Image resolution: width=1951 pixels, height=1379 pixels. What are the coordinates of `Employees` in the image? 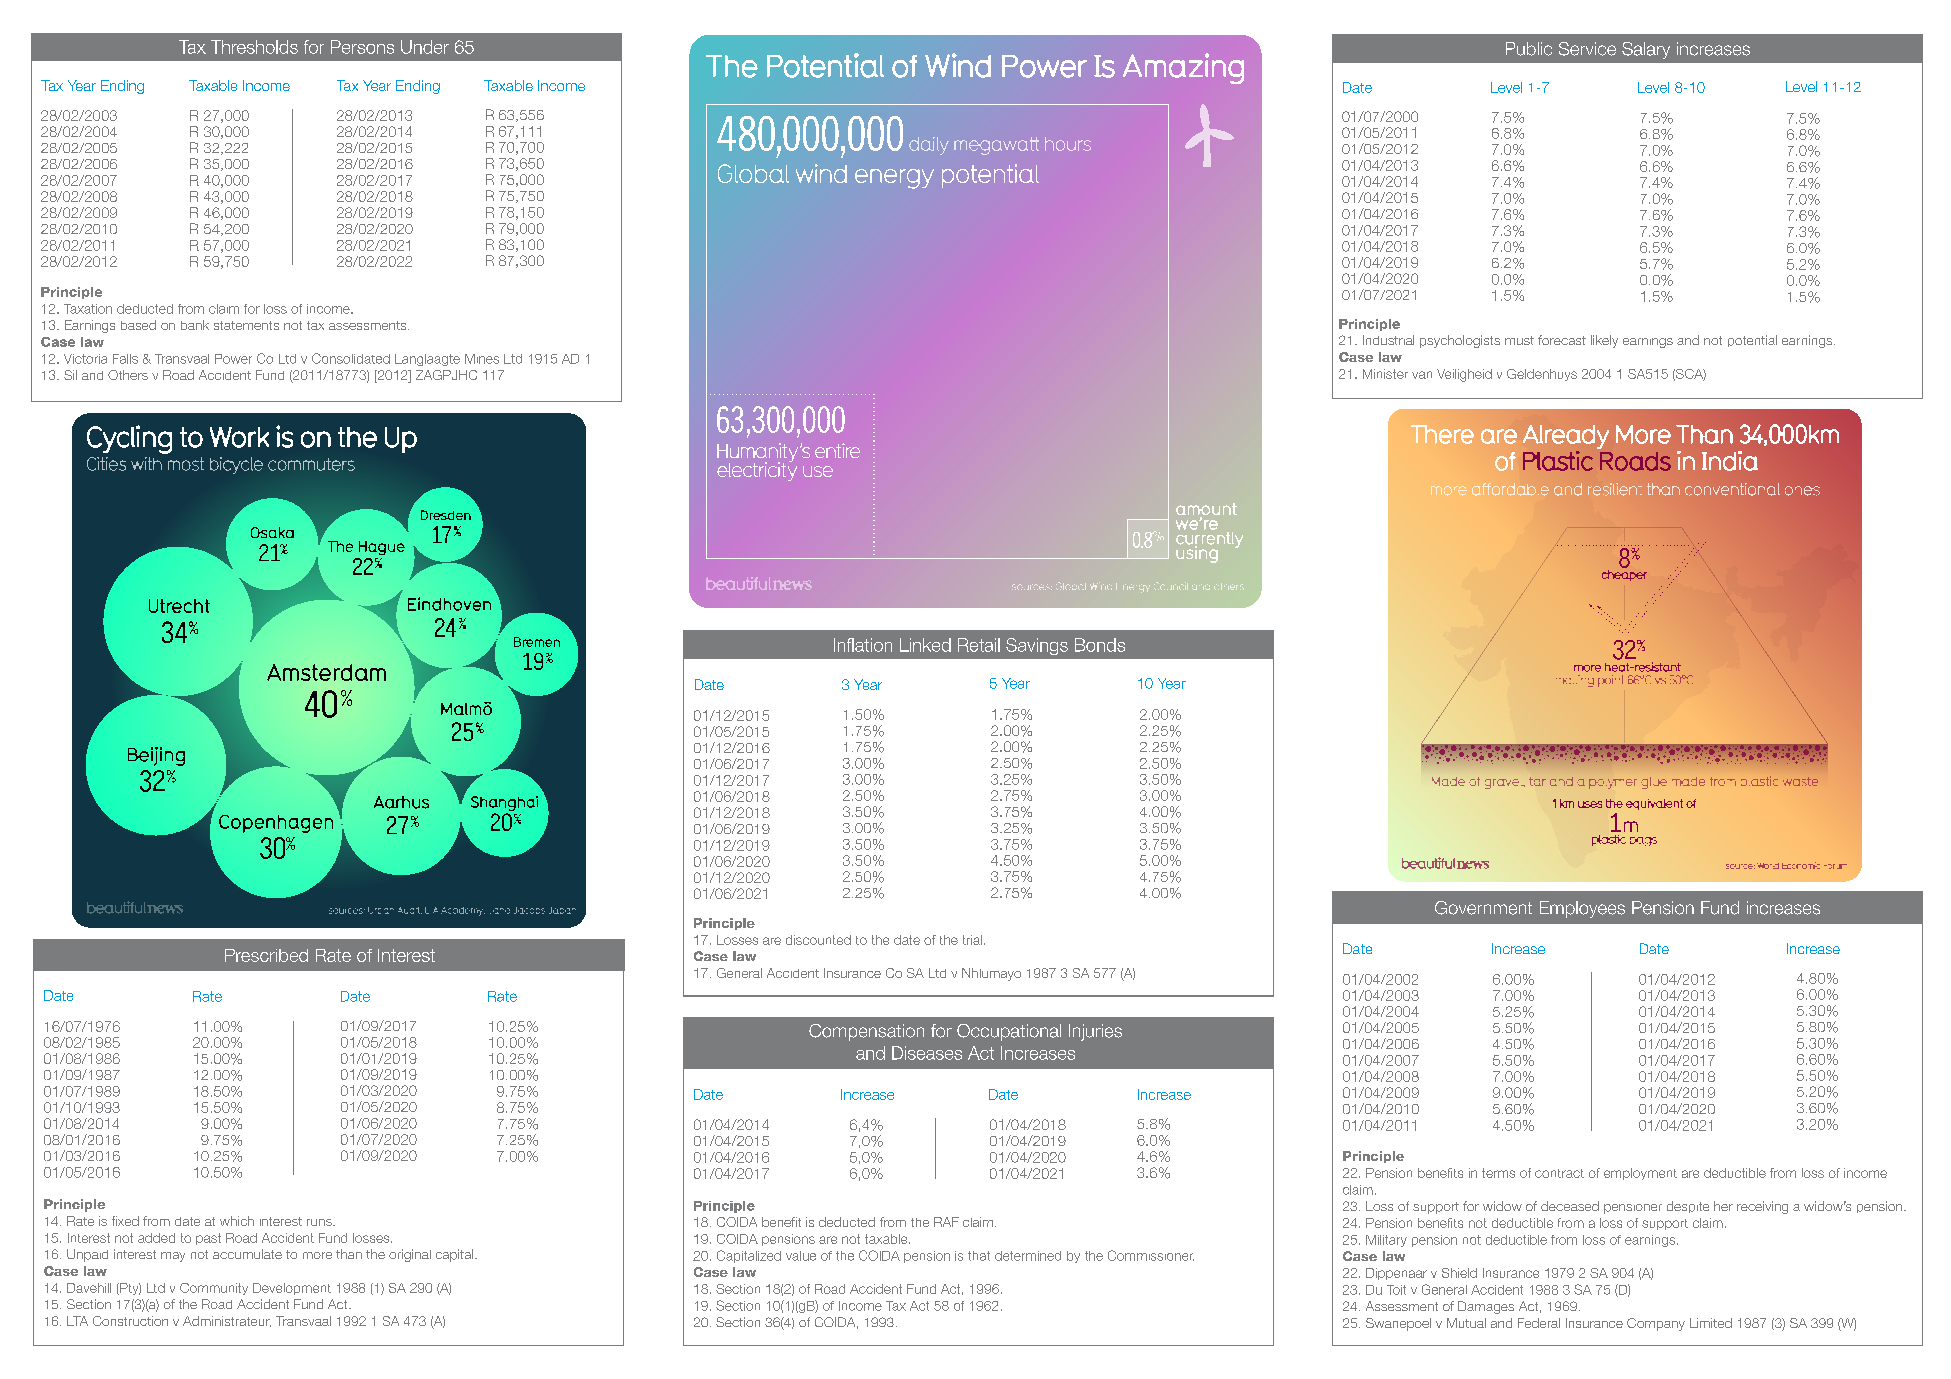 It's located at (1582, 909).
